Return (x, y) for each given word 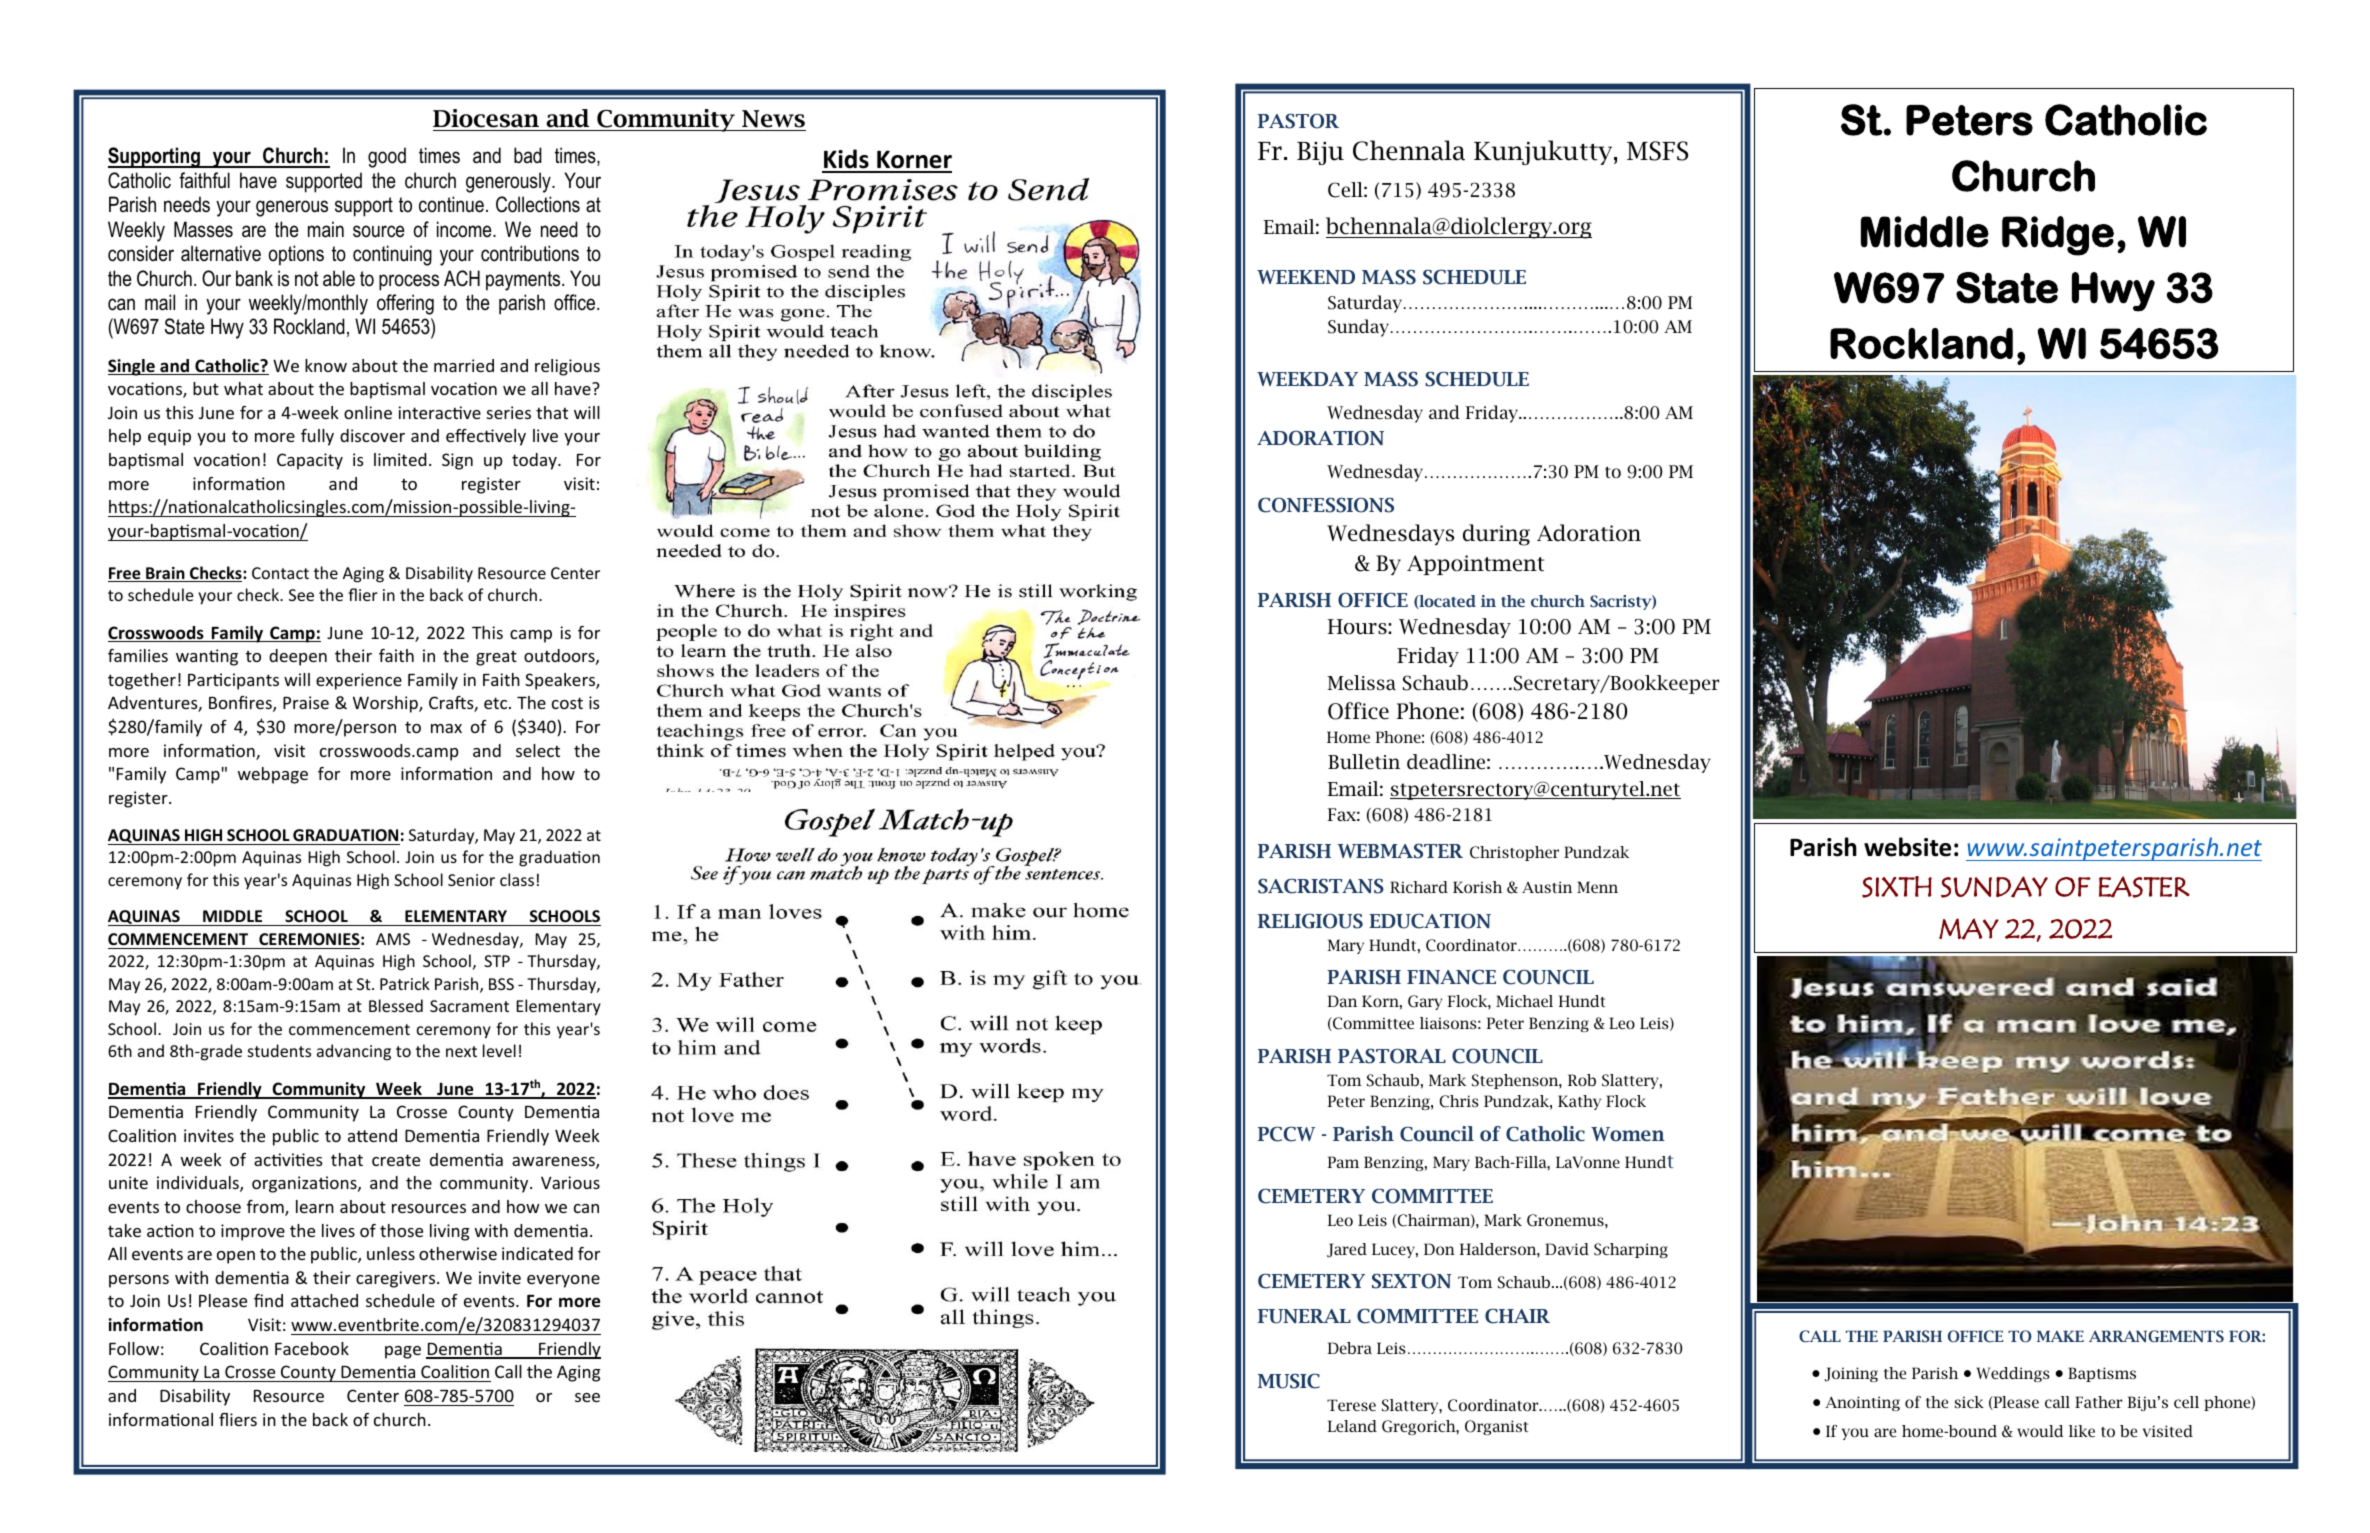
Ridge (2058, 236)
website (1907, 847)
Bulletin (1364, 762)
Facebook (312, 1348)
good (387, 157)
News (773, 119)
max (446, 728)
